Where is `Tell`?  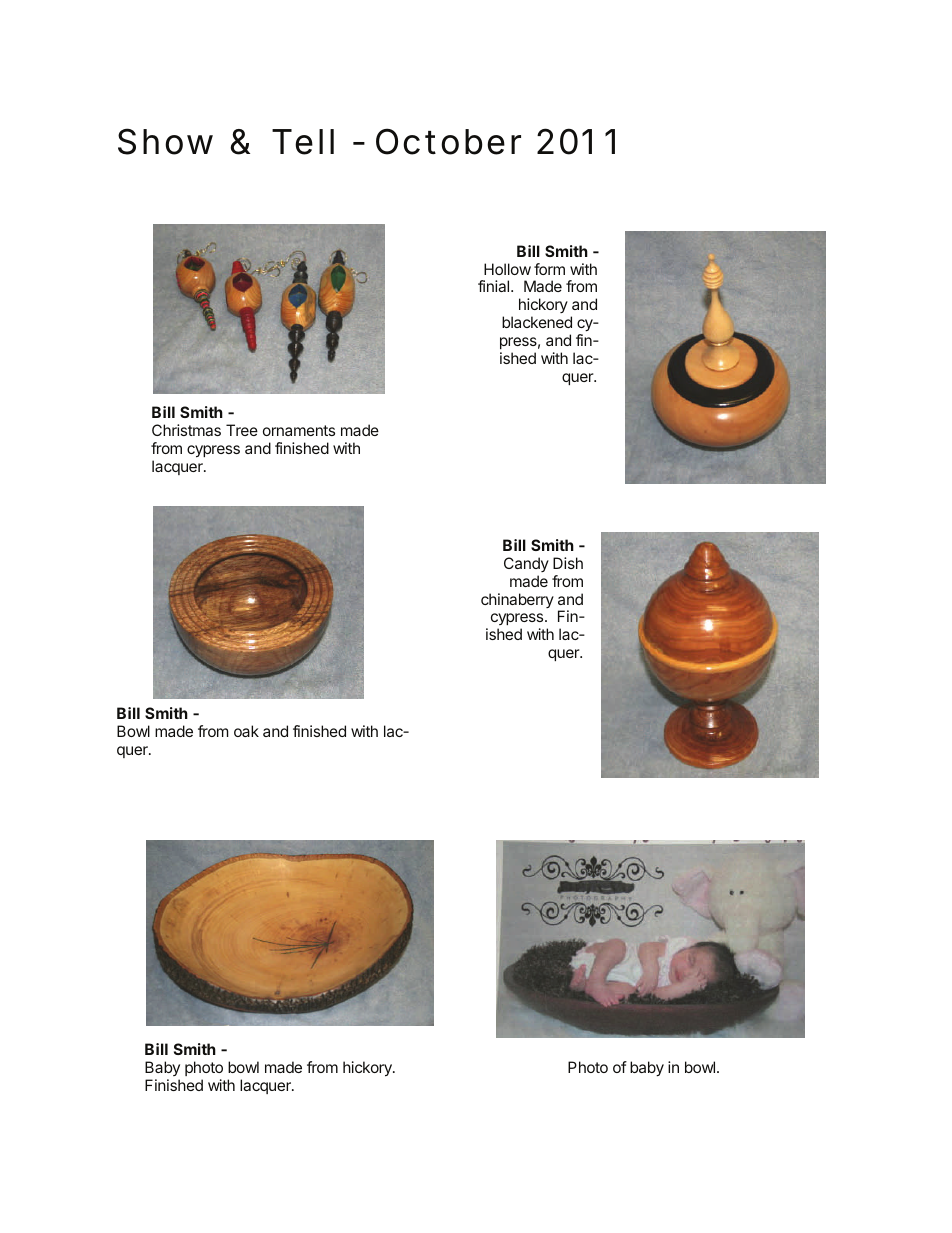 Tell is located at coordinates (303, 142).
